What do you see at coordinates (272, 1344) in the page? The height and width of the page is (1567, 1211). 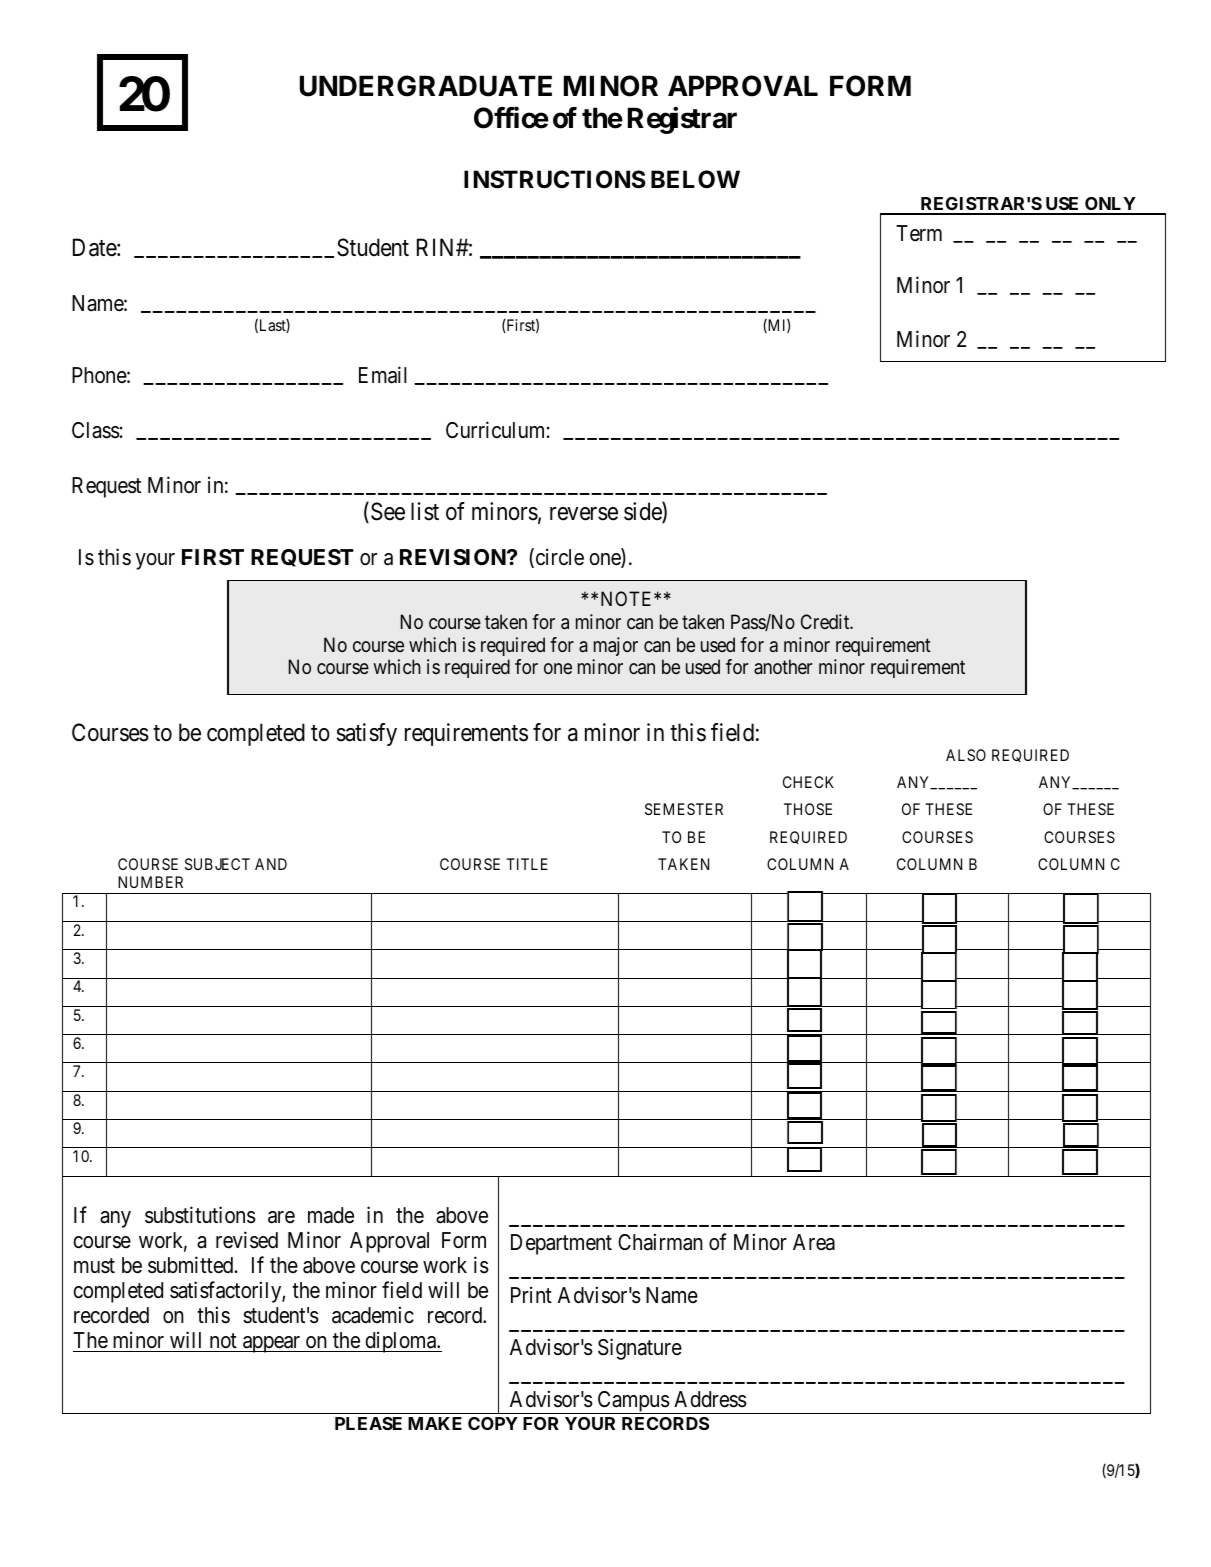 I see `appear` at bounding box center [272, 1344].
